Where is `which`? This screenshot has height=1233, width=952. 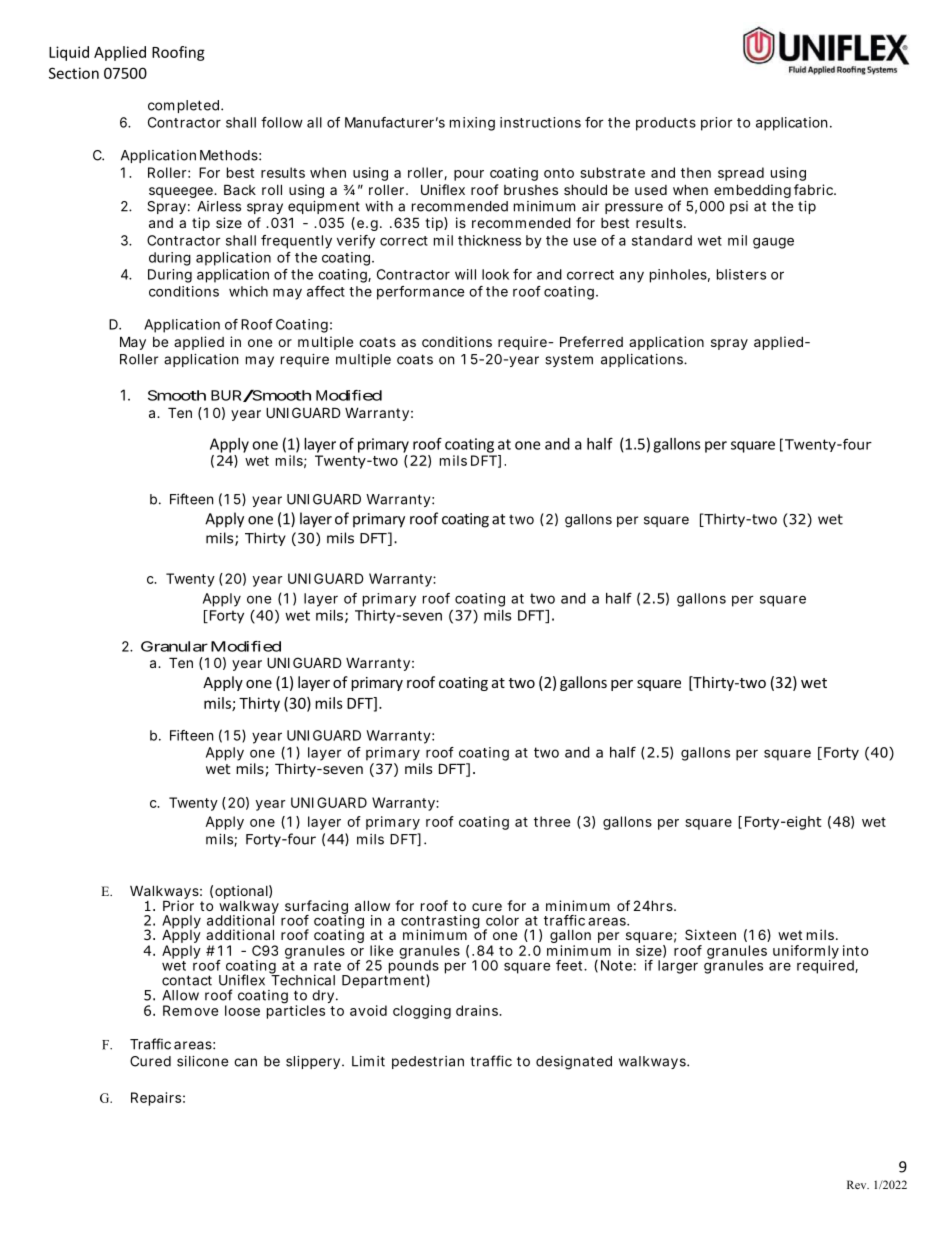 which is located at coordinates (248, 291).
